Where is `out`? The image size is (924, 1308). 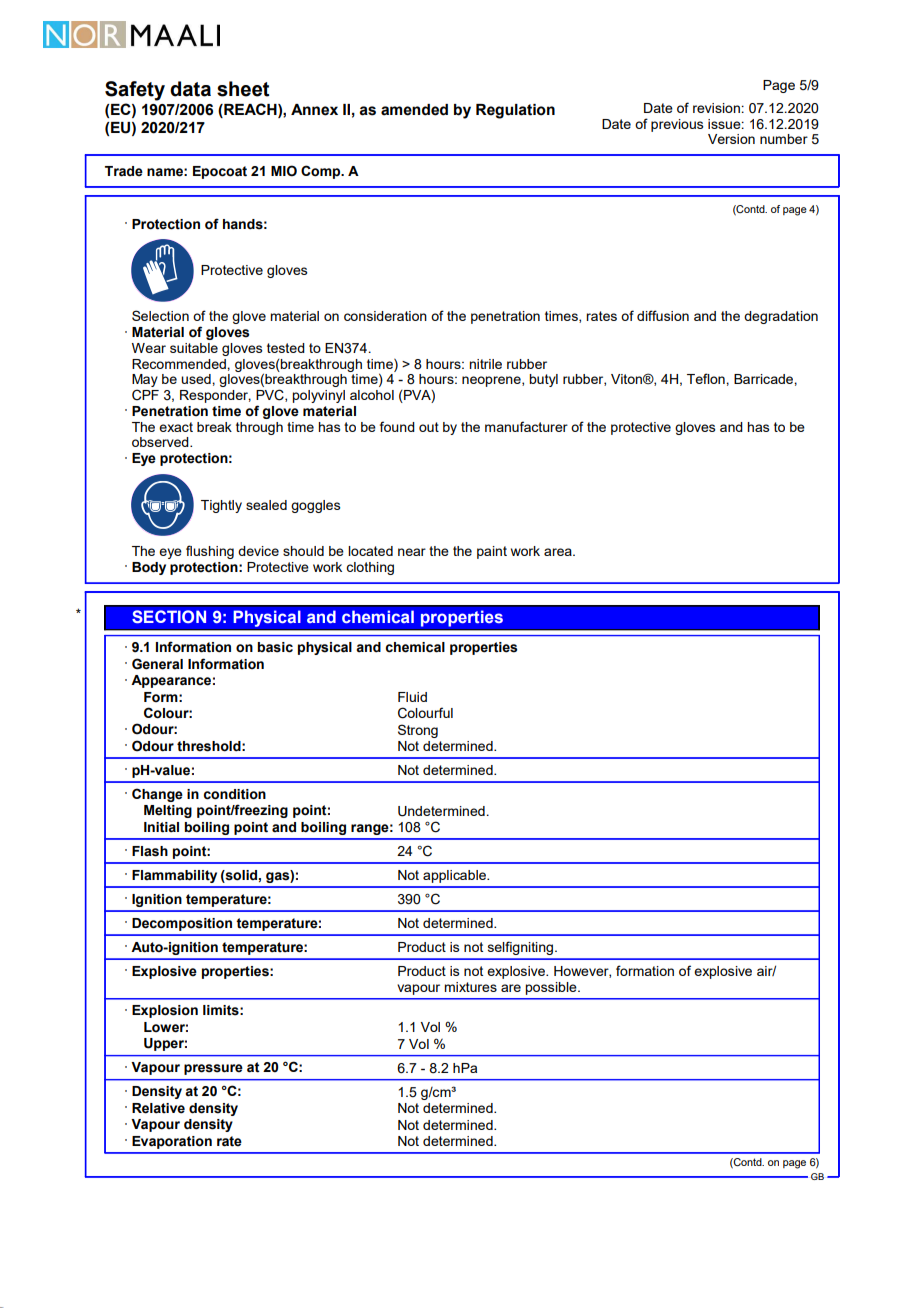
out is located at coordinates (429, 427).
